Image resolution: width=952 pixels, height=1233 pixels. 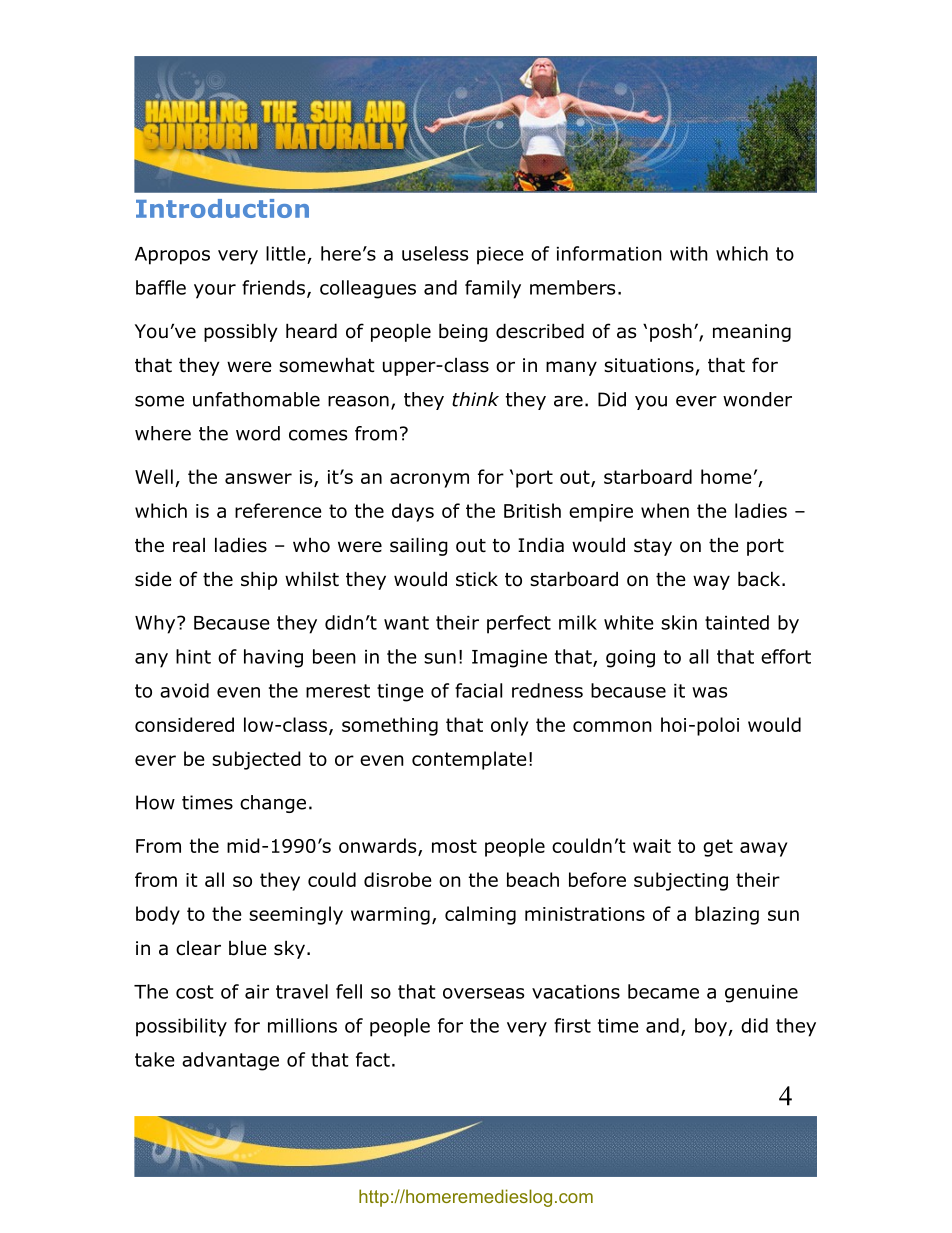 What do you see at coordinates (500, 256) in the page?
I see `piece` at bounding box center [500, 256].
